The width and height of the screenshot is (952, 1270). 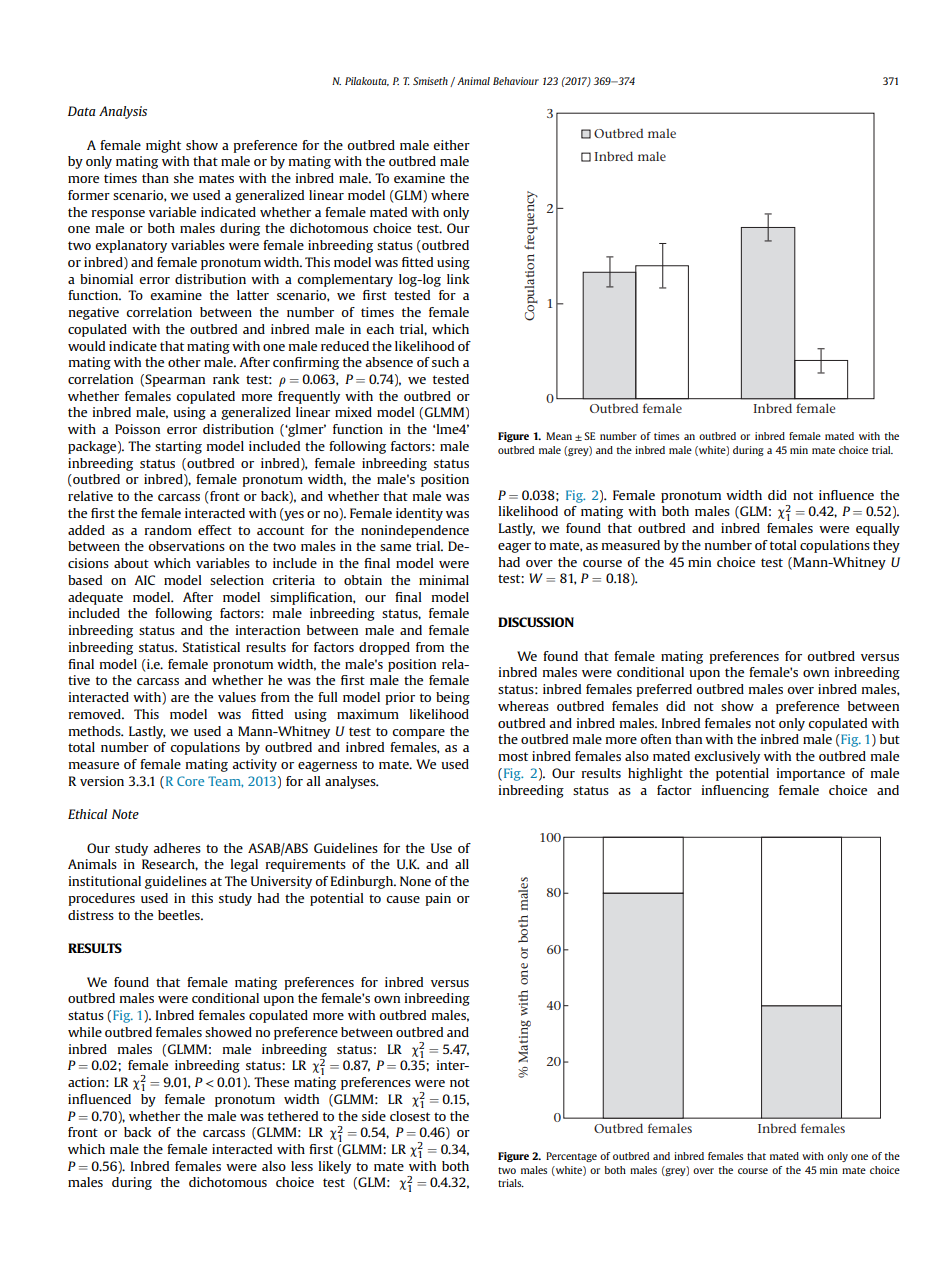 I want to click on tethered, so click(x=293, y=1116).
